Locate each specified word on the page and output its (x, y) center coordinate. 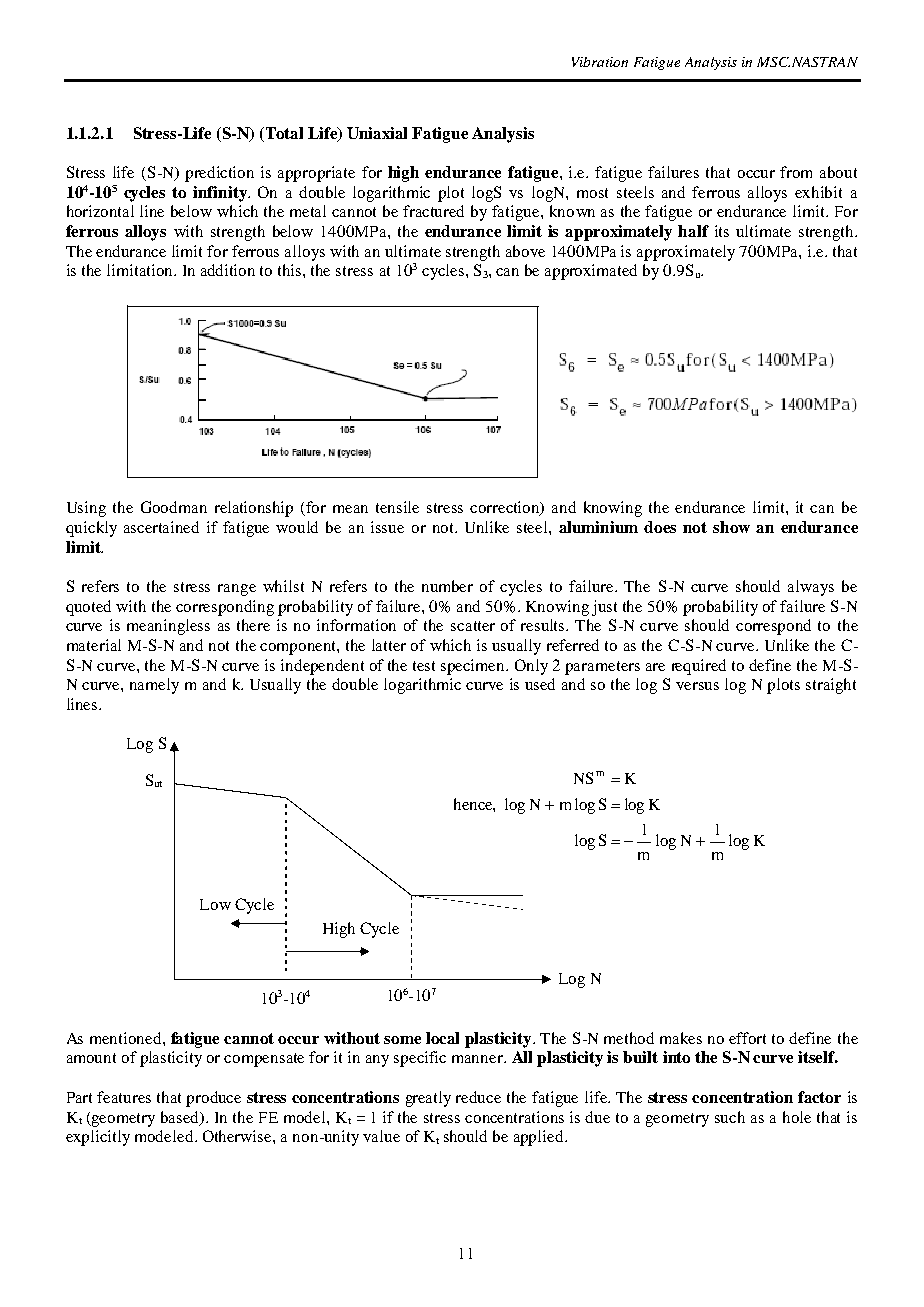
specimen (474, 667)
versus (697, 686)
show (731, 527)
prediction (219, 174)
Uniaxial (377, 133)
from (796, 172)
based (181, 1118)
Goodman (174, 507)
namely (154, 686)
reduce (478, 1097)
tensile (397, 507)
